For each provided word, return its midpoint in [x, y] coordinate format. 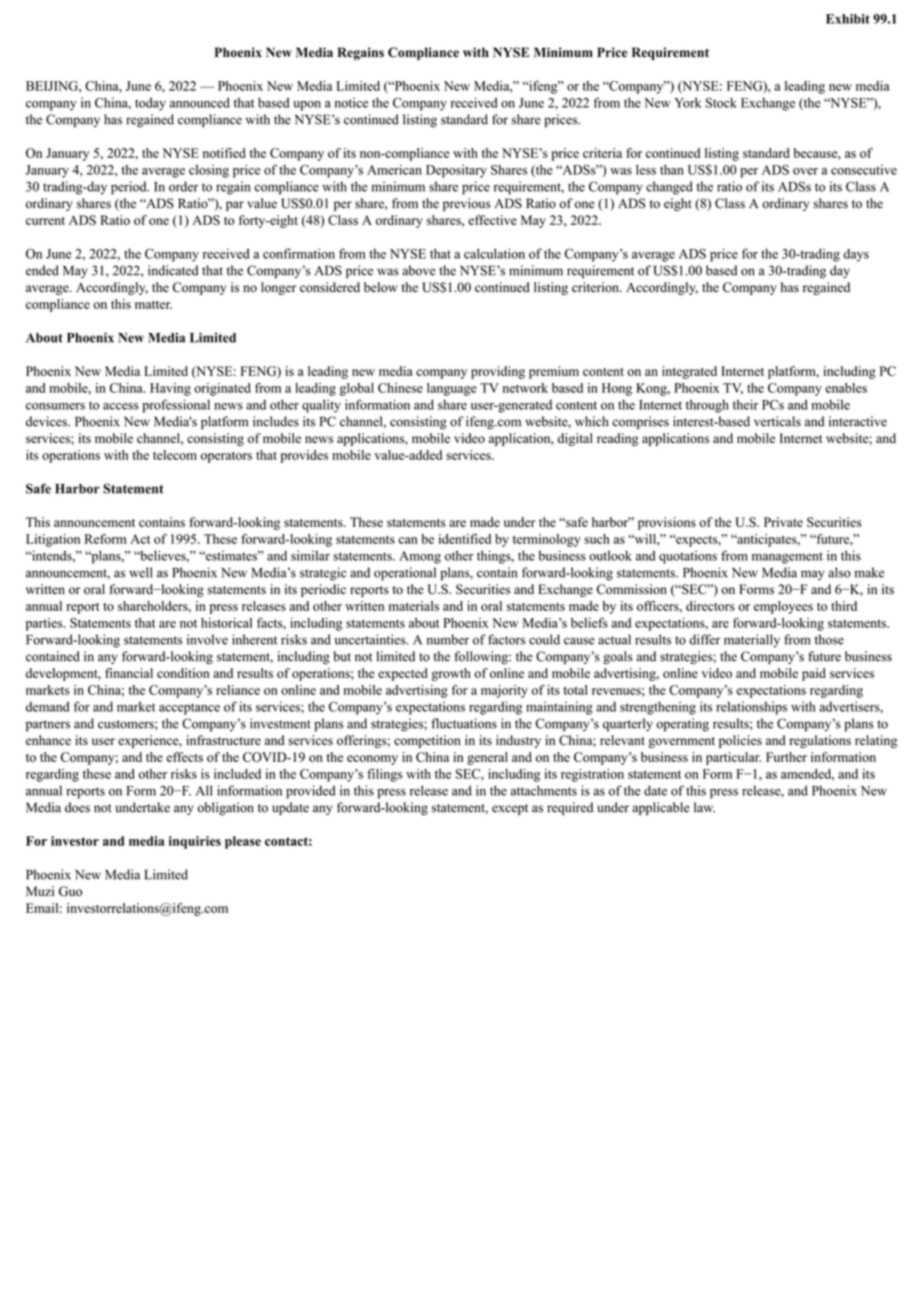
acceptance [189, 709]
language [452, 389]
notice [351, 102]
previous [467, 204]
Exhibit [848, 19]
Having [170, 389]
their [745, 404]
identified [465, 539]
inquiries [195, 842]
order [183, 186]
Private [783, 522]
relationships [751, 708]
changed [669, 188]
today [150, 104]
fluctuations [464, 723]
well [140, 572]
